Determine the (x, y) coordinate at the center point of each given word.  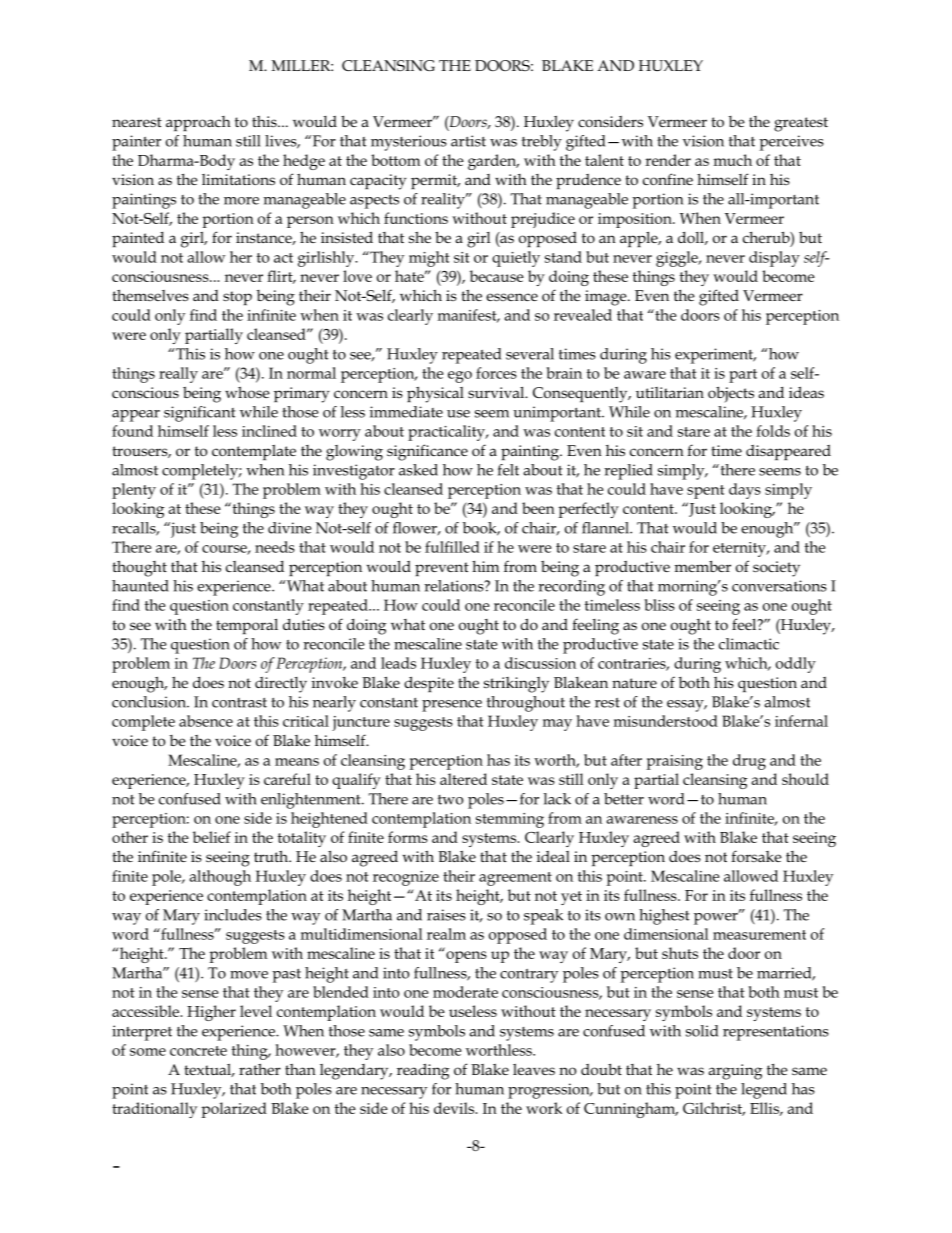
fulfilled (452, 547)
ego (460, 377)
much (733, 160)
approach (198, 123)
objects (731, 394)
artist (468, 141)
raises (446, 915)
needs (275, 547)
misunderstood (666, 721)
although (220, 878)
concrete (198, 1051)
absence (206, 721)
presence (452, 706)
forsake (756, 856)
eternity (740, 549)
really (178, 375)
